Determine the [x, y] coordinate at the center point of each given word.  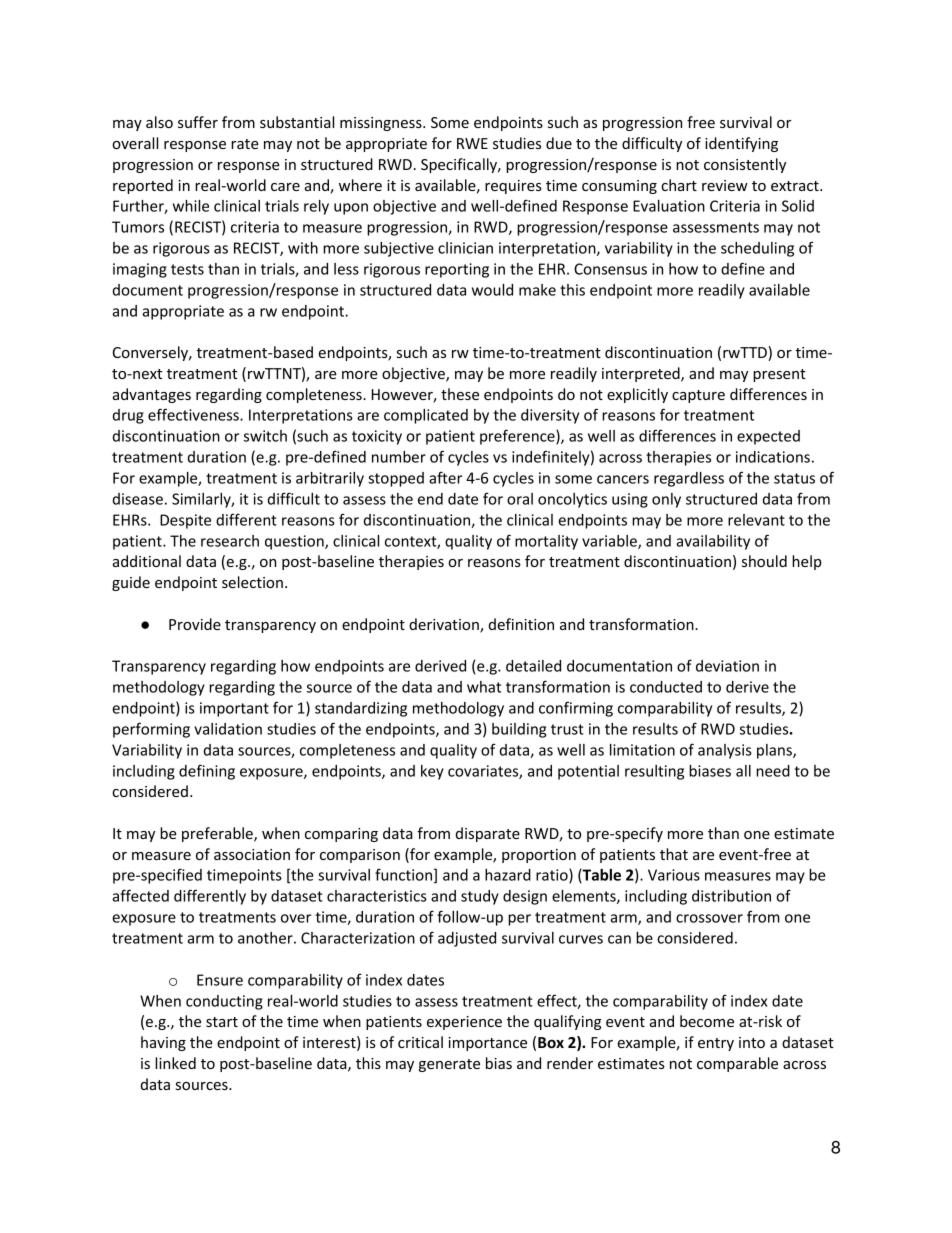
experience [464, 1023]
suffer [198, 122]
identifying [741, 144]
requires [513, 187]
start [222, 1022]
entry [716, 1044]
